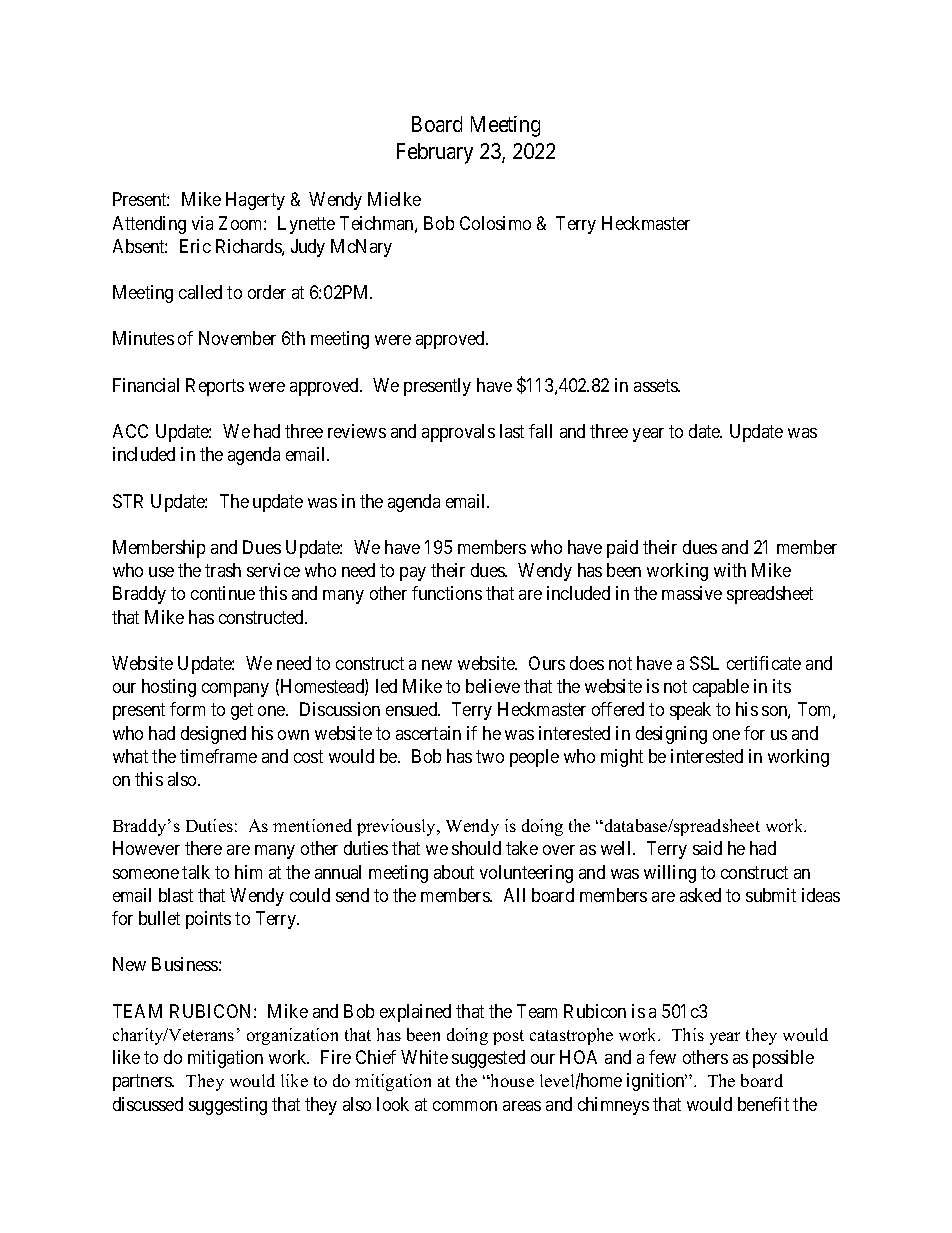 This page has height=1233, width=952. I want to click on February, so click(435, 153).
